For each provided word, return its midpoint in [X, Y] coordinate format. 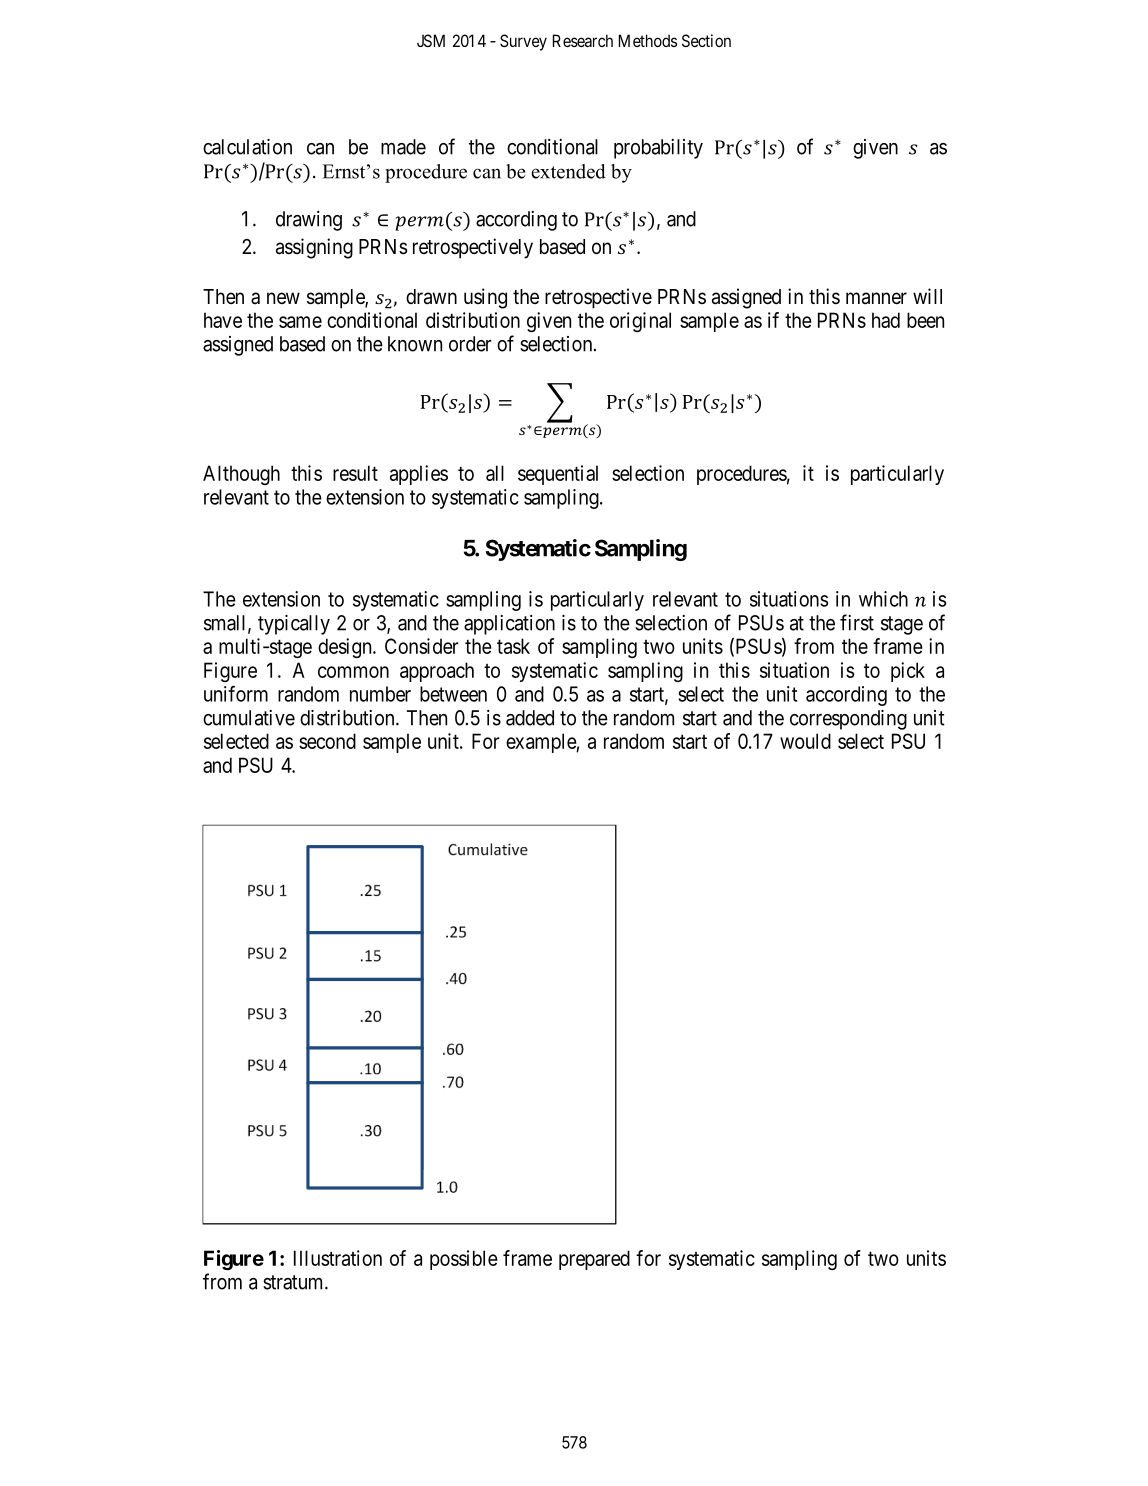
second [327, 741]
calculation [247, 147]
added [530, 718]
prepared [594, 1260]
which [883, 599]
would [805, 741]
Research [583, 40]
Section [706, 40]
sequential [558, 475]
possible [464, 1260]
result [355, 473]
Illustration [338, 1258]
